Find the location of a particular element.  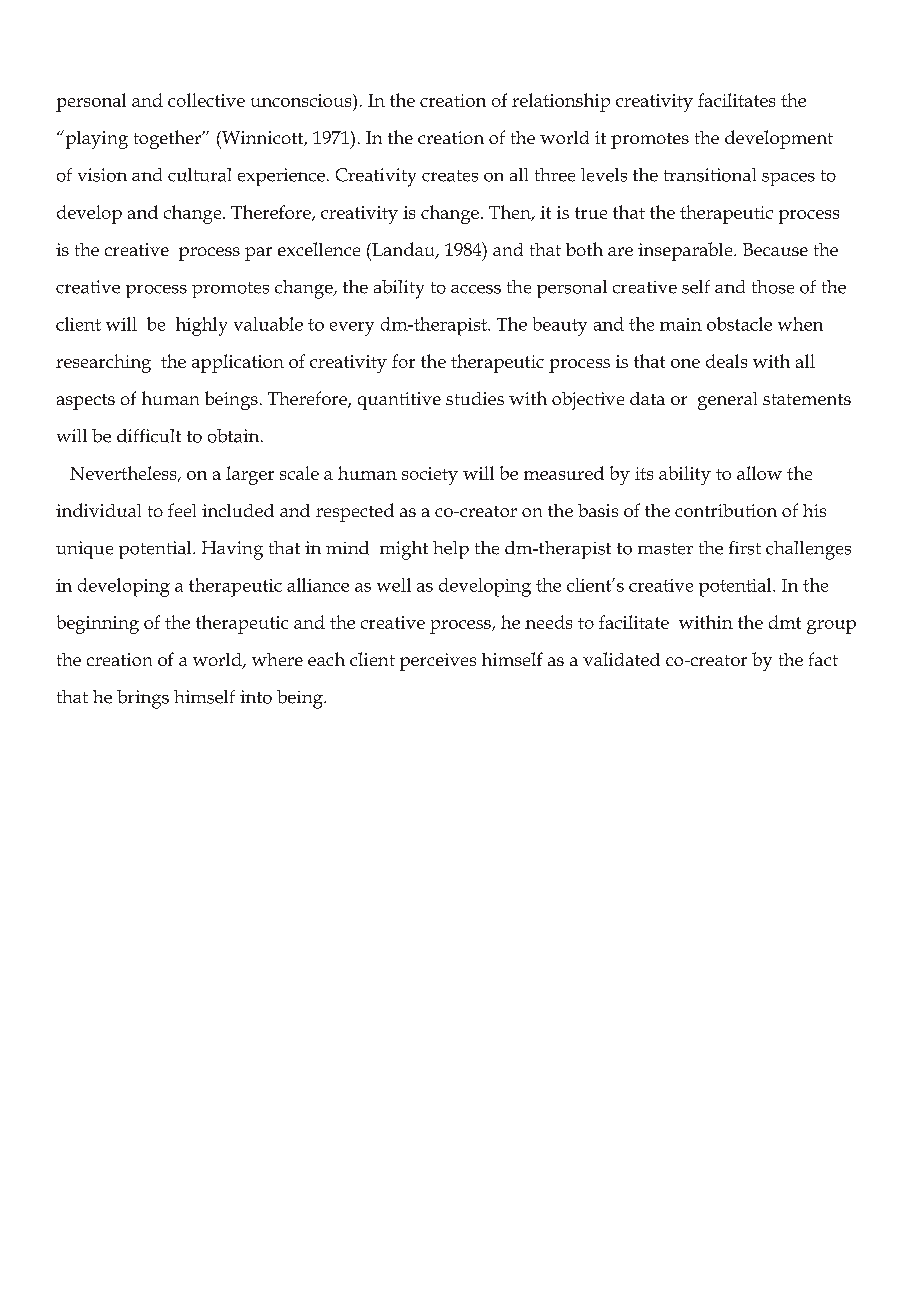

excellence is located at coordinates (319, 249).
